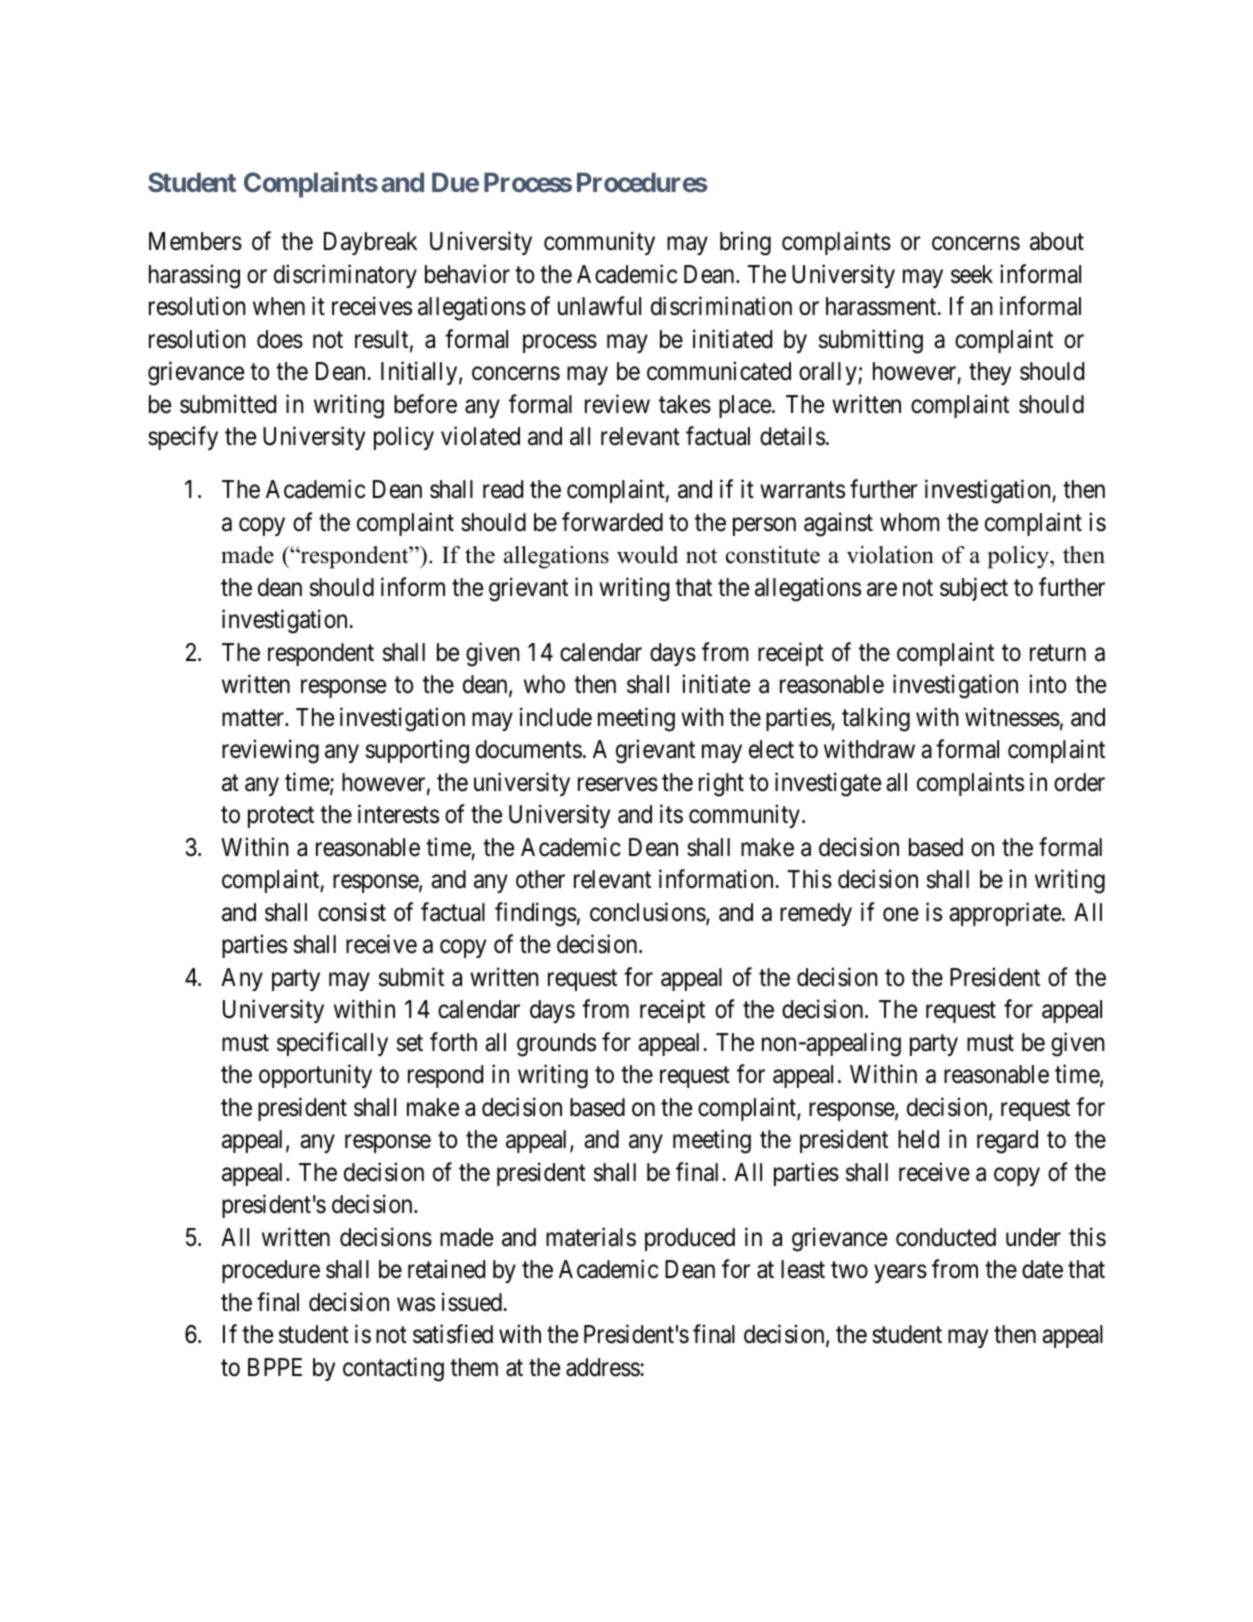  I want to click on unlawful, so click(599, 306).
